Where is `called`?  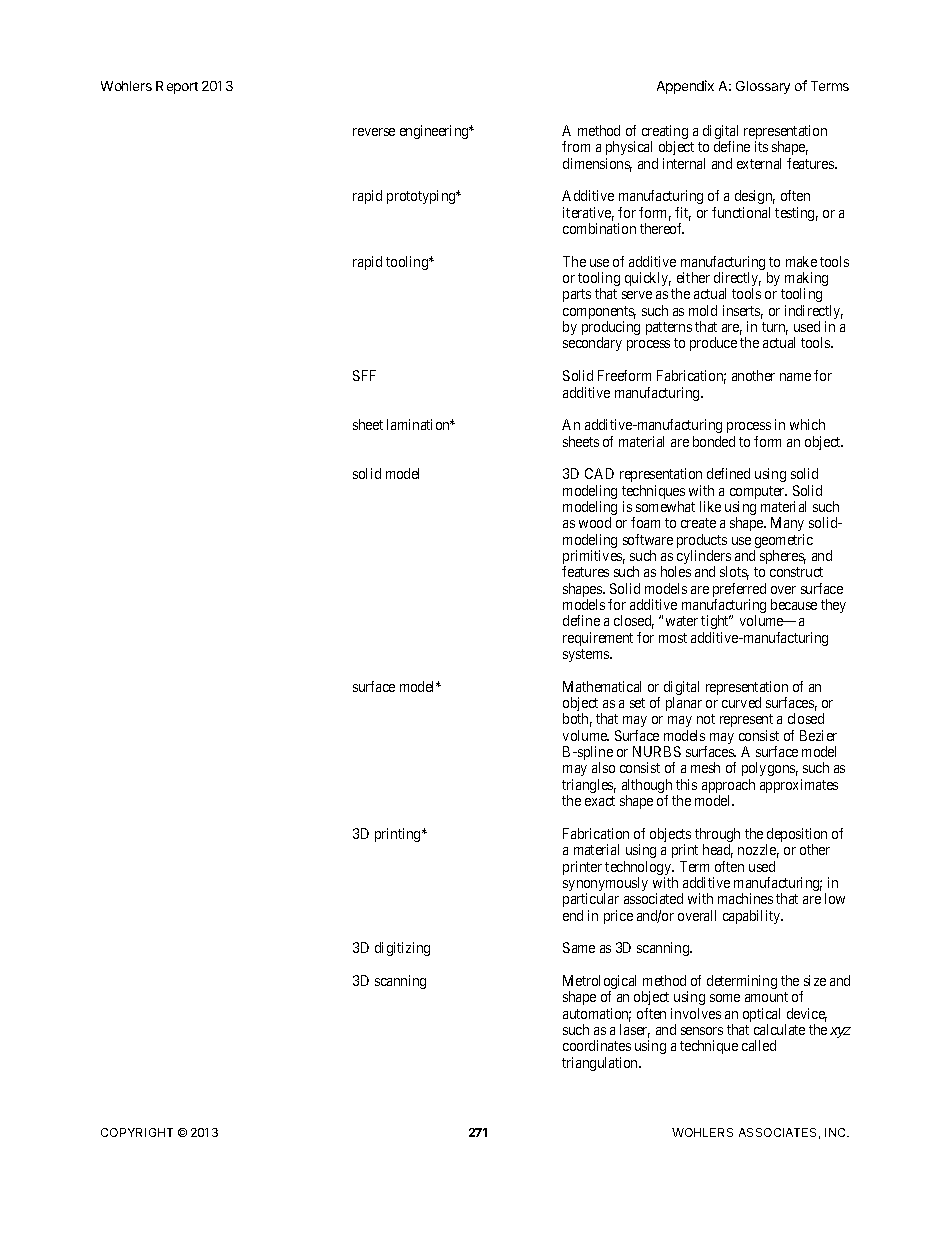
called is located at coordinates (759, 1045).
